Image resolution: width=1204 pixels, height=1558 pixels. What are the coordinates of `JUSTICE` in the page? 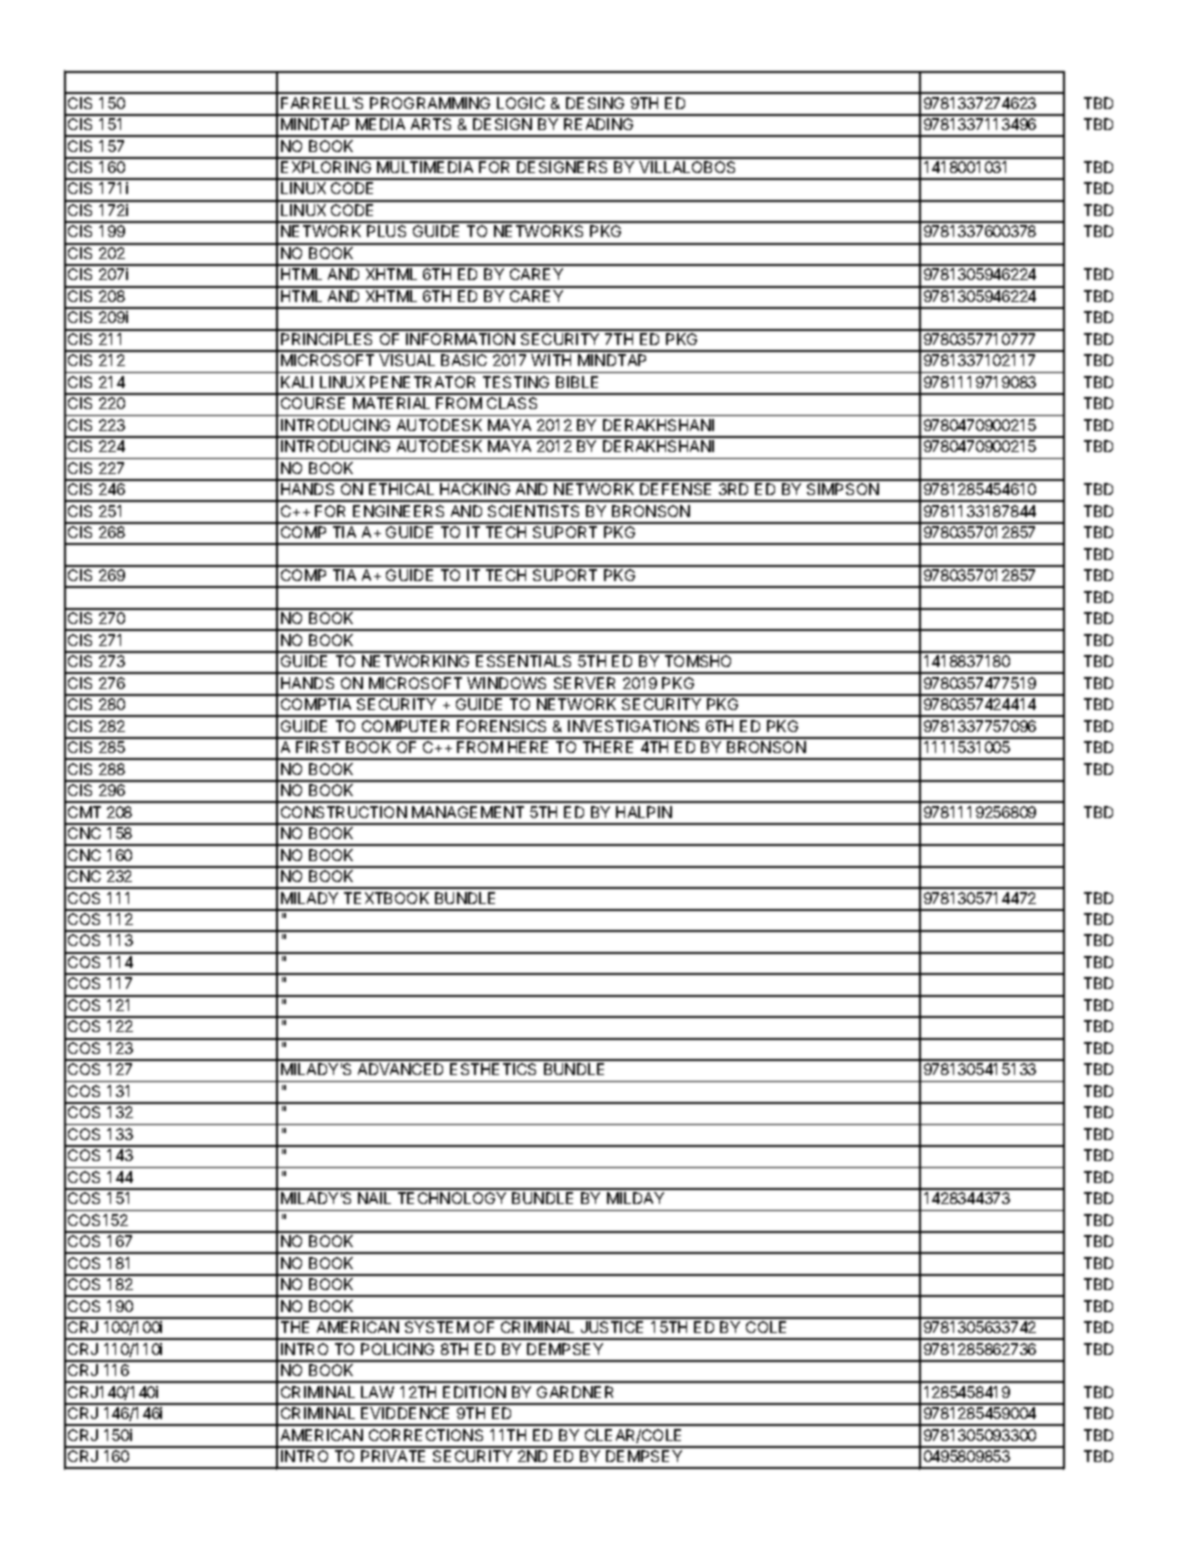 It's located at (612, 1327).
